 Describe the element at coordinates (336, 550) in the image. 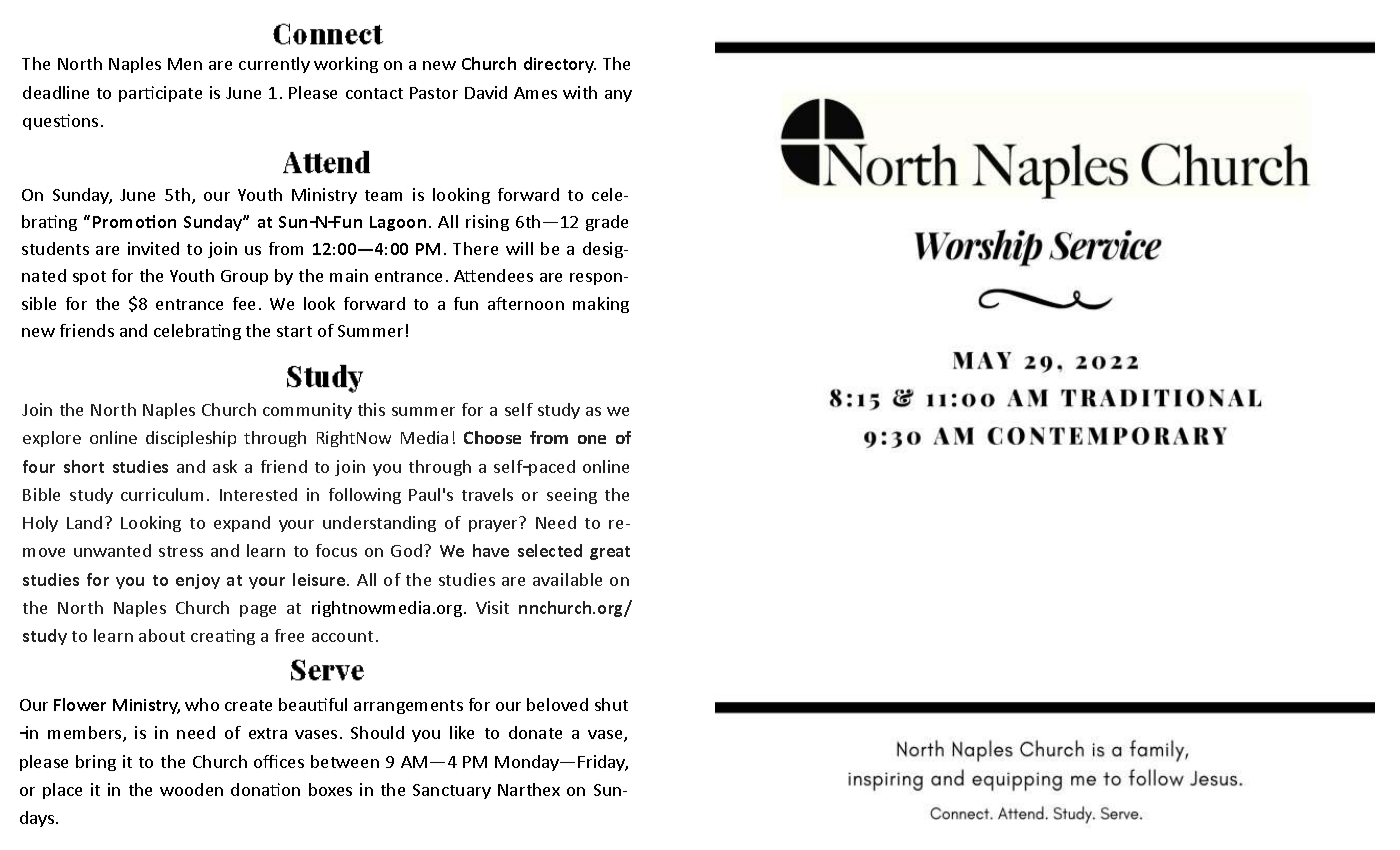

I see `focus` at that location.
